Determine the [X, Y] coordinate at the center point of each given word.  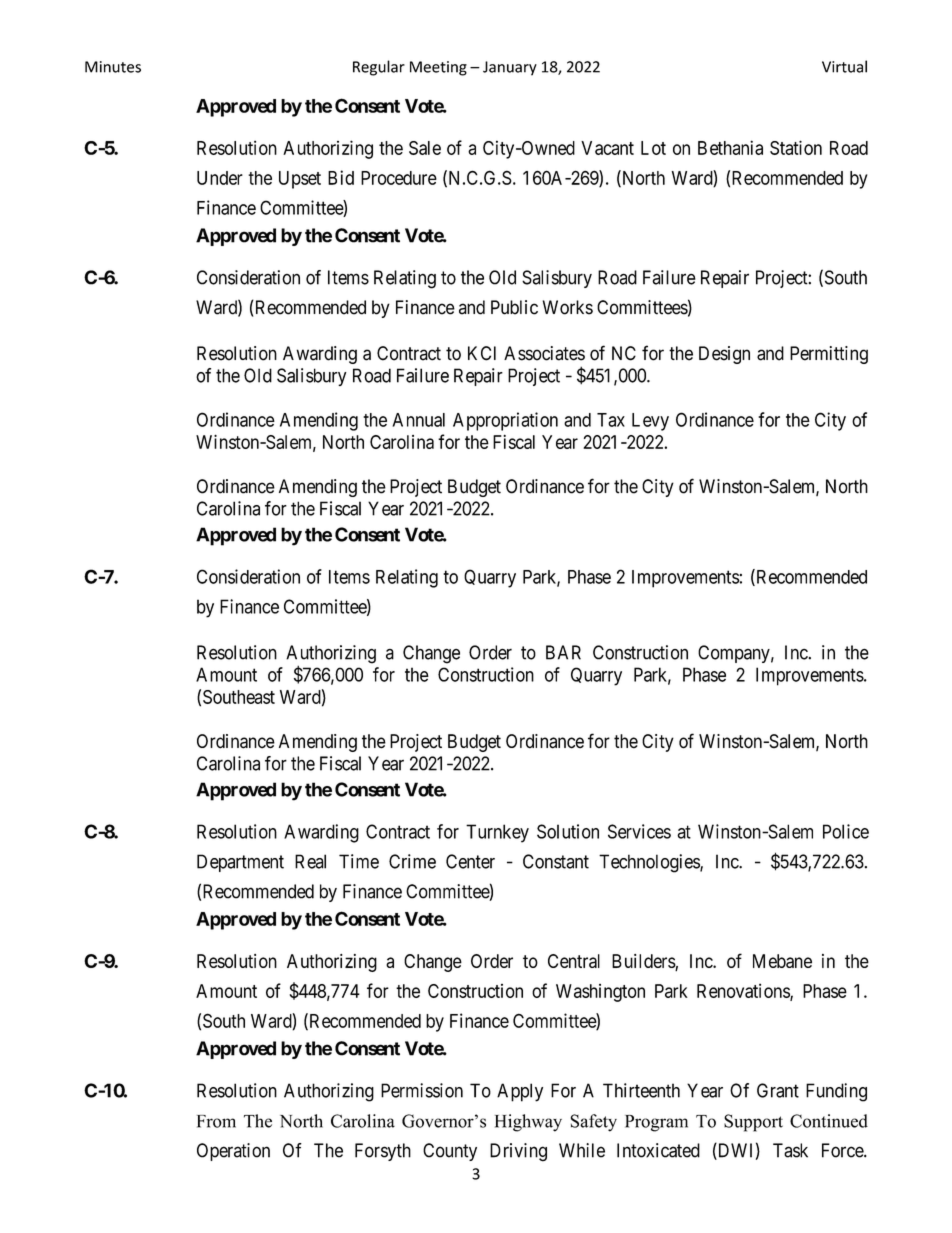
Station [796, 147]
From [216, 1121]
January [510, 68]
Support [753, 1123]
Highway [528, 1123]
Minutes [113, 67]
